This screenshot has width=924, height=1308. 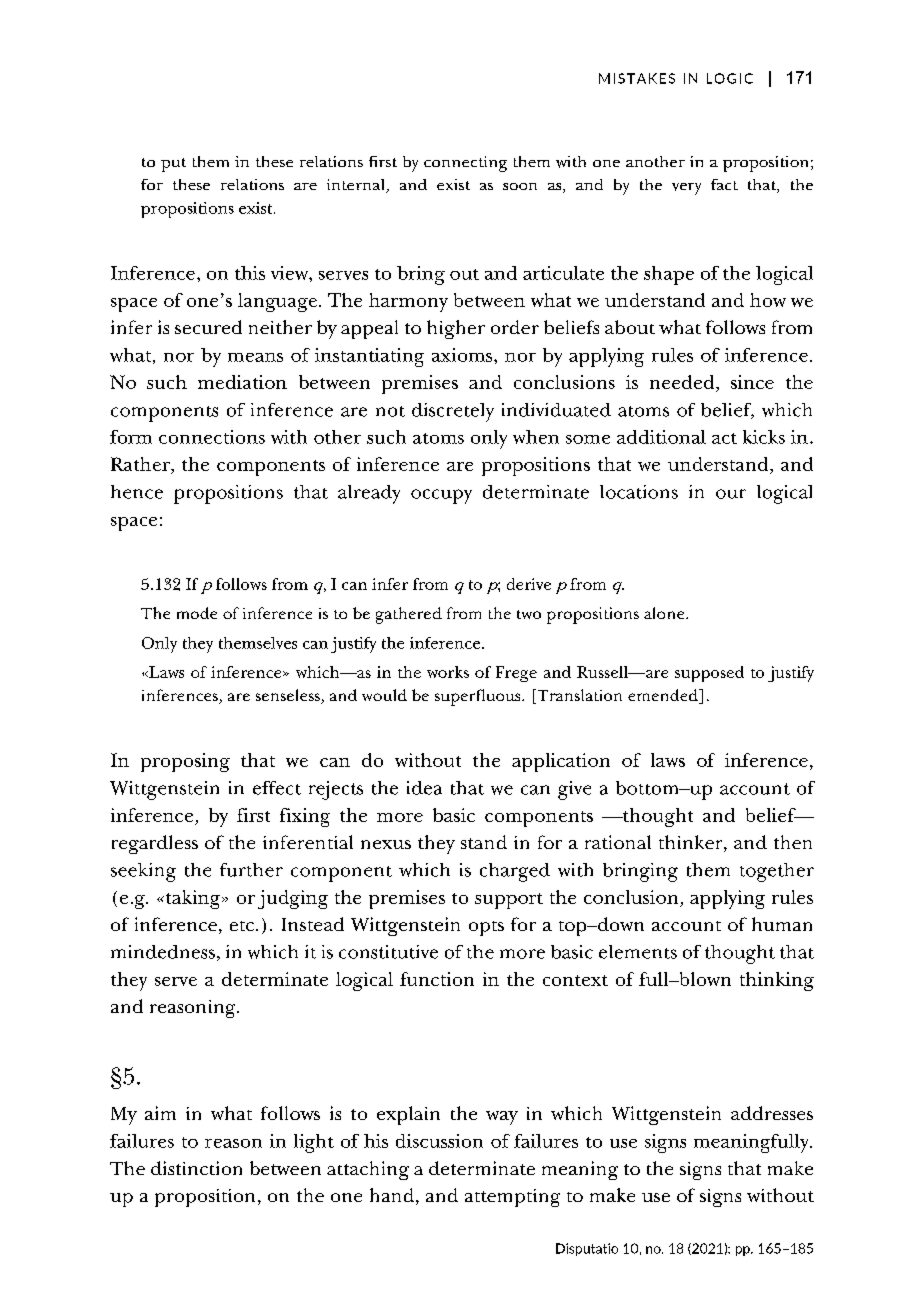 I want to click on internal, so click(x=357, y=186).
